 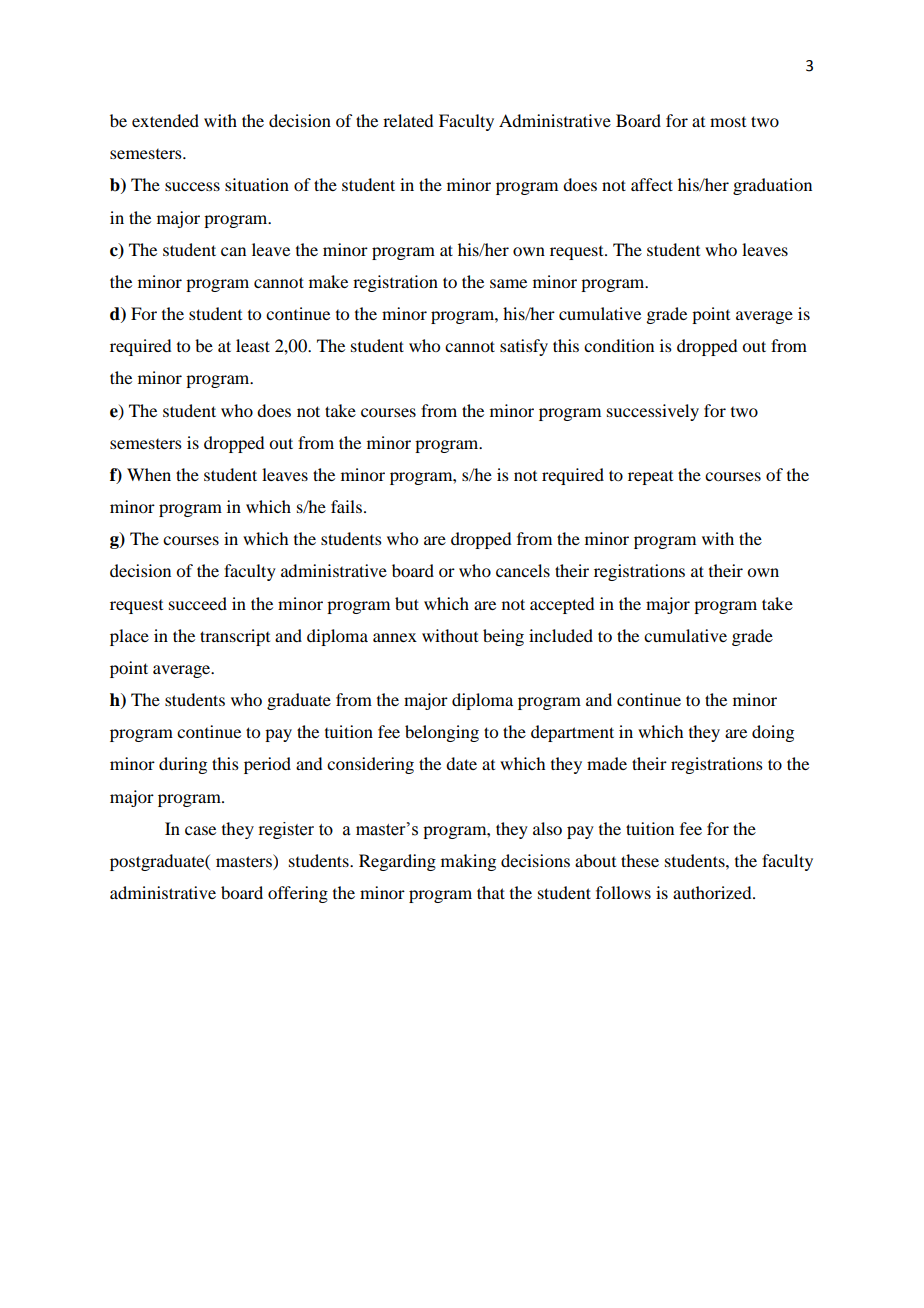 What do you see at coordinates (253, 345) in the image?
I see `least` at bounding box center [253, 345].
